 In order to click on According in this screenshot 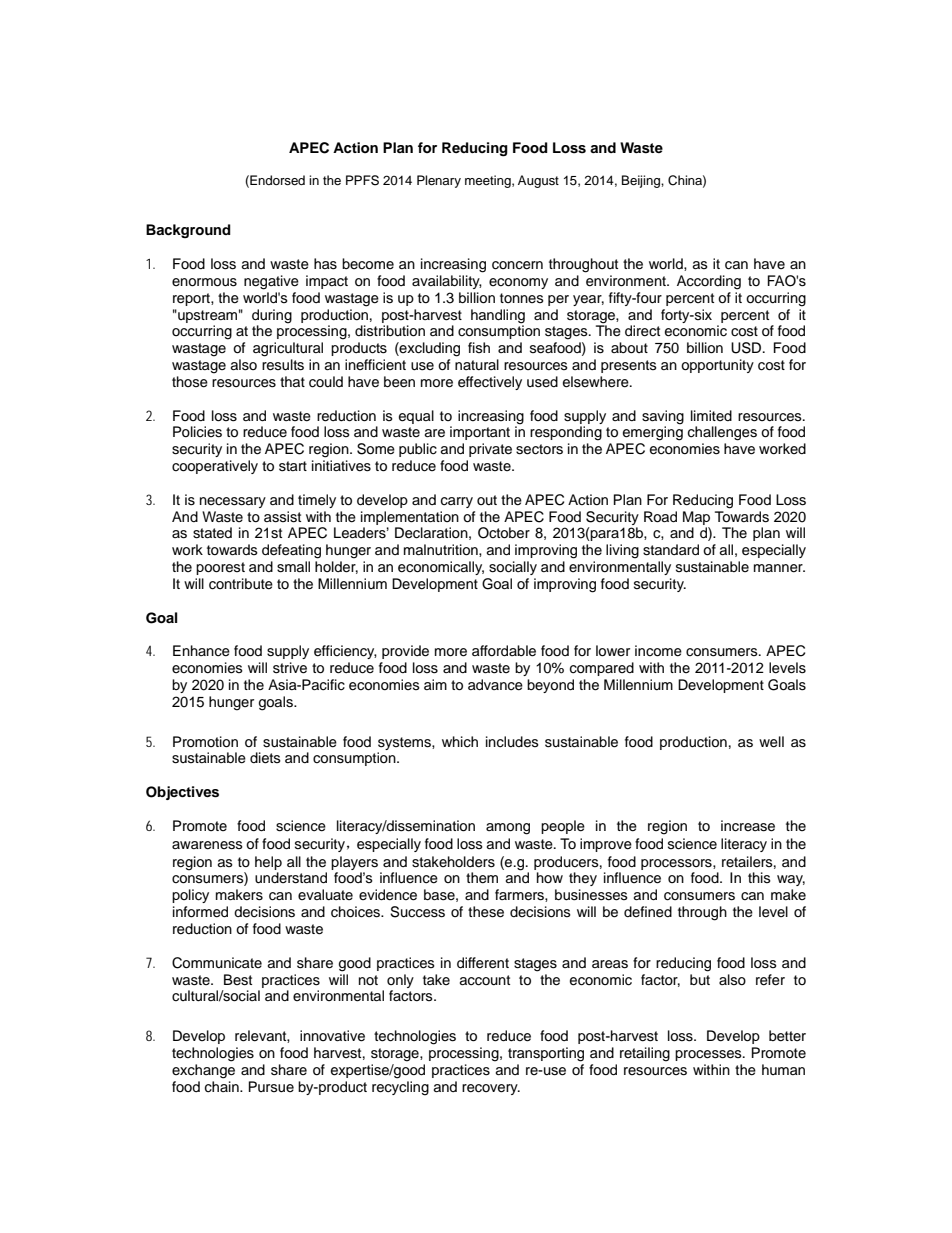, I will do `click(709, 282)`.
